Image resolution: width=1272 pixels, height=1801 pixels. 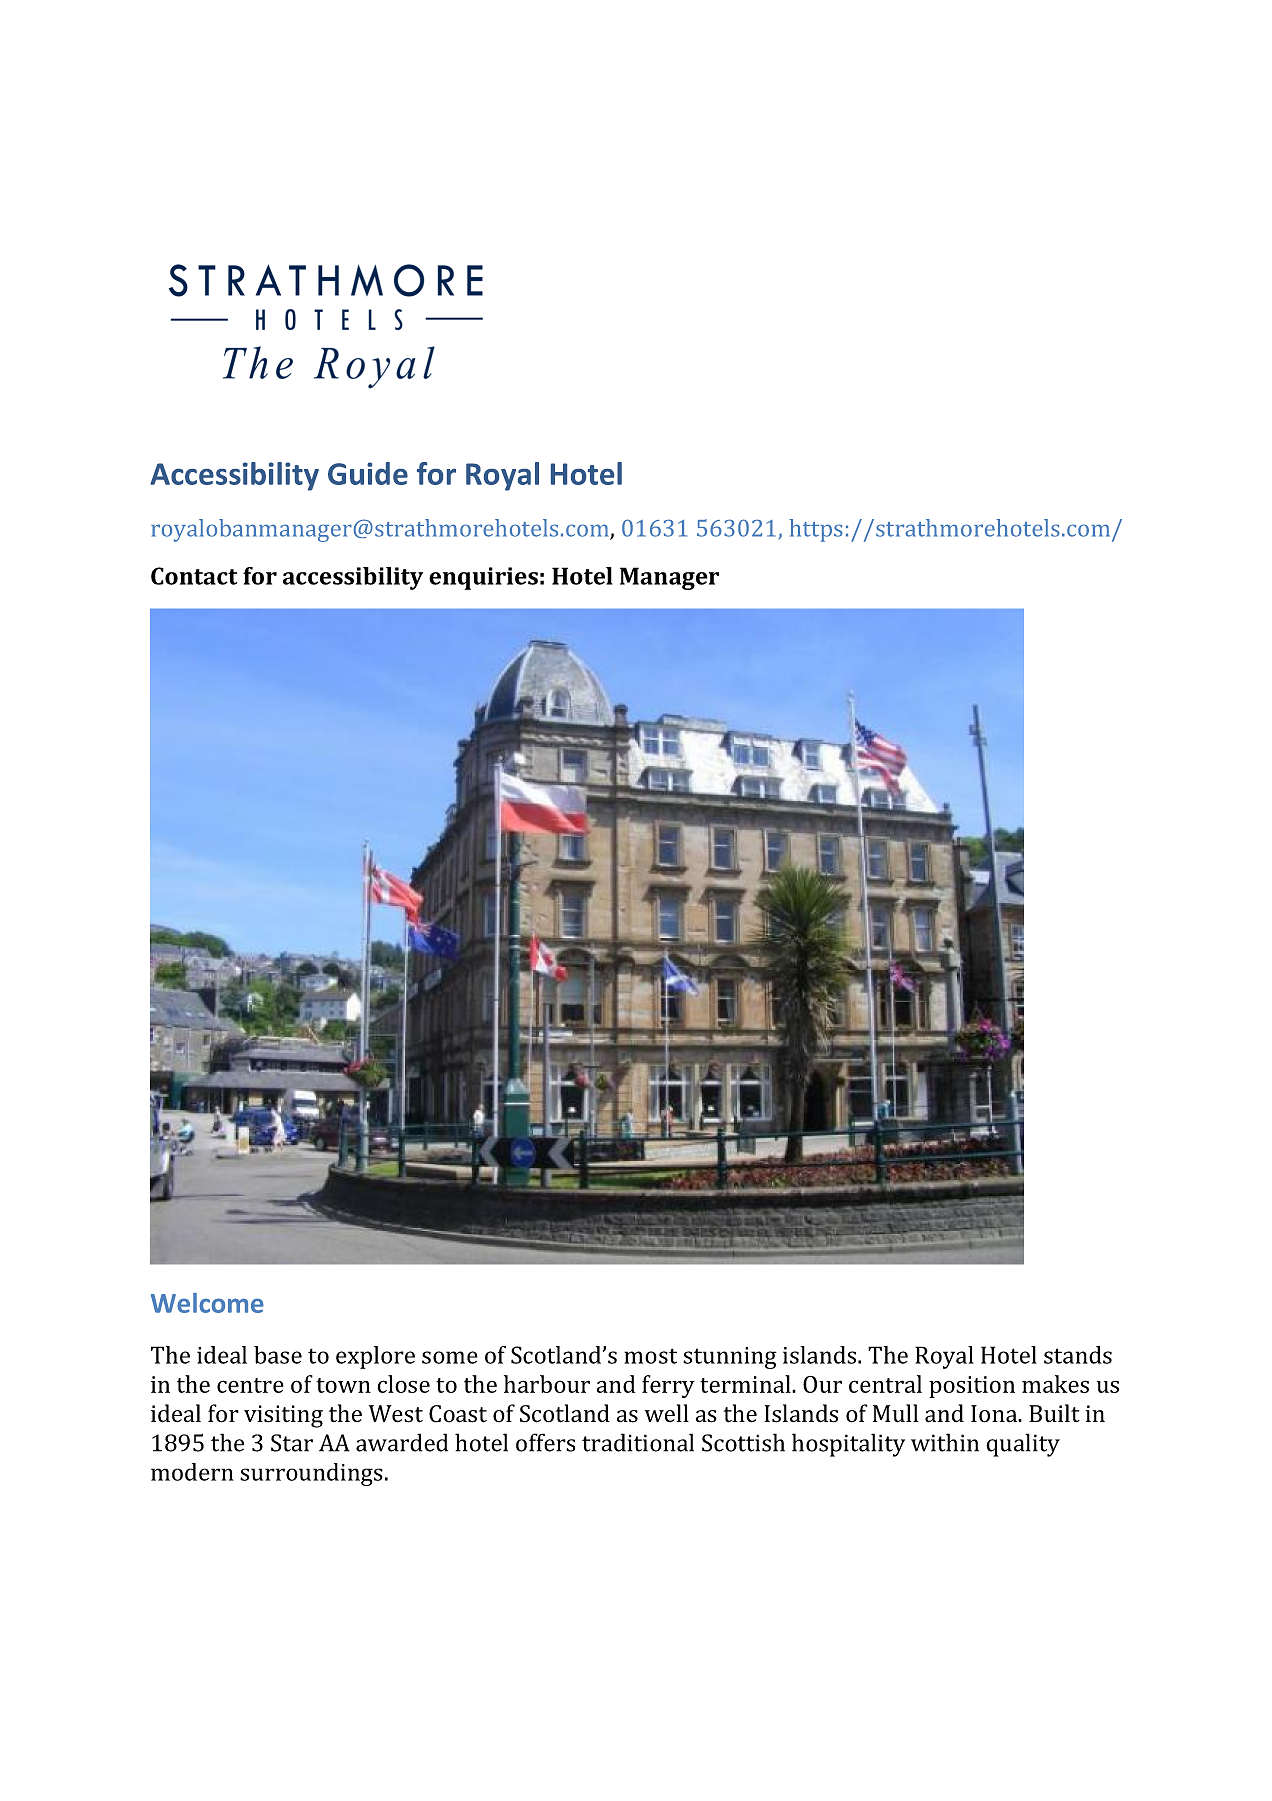 What do you see at coordinates (483, 578) in the screenshot?
I see `enquiries` at bounding box center [483, 578].
